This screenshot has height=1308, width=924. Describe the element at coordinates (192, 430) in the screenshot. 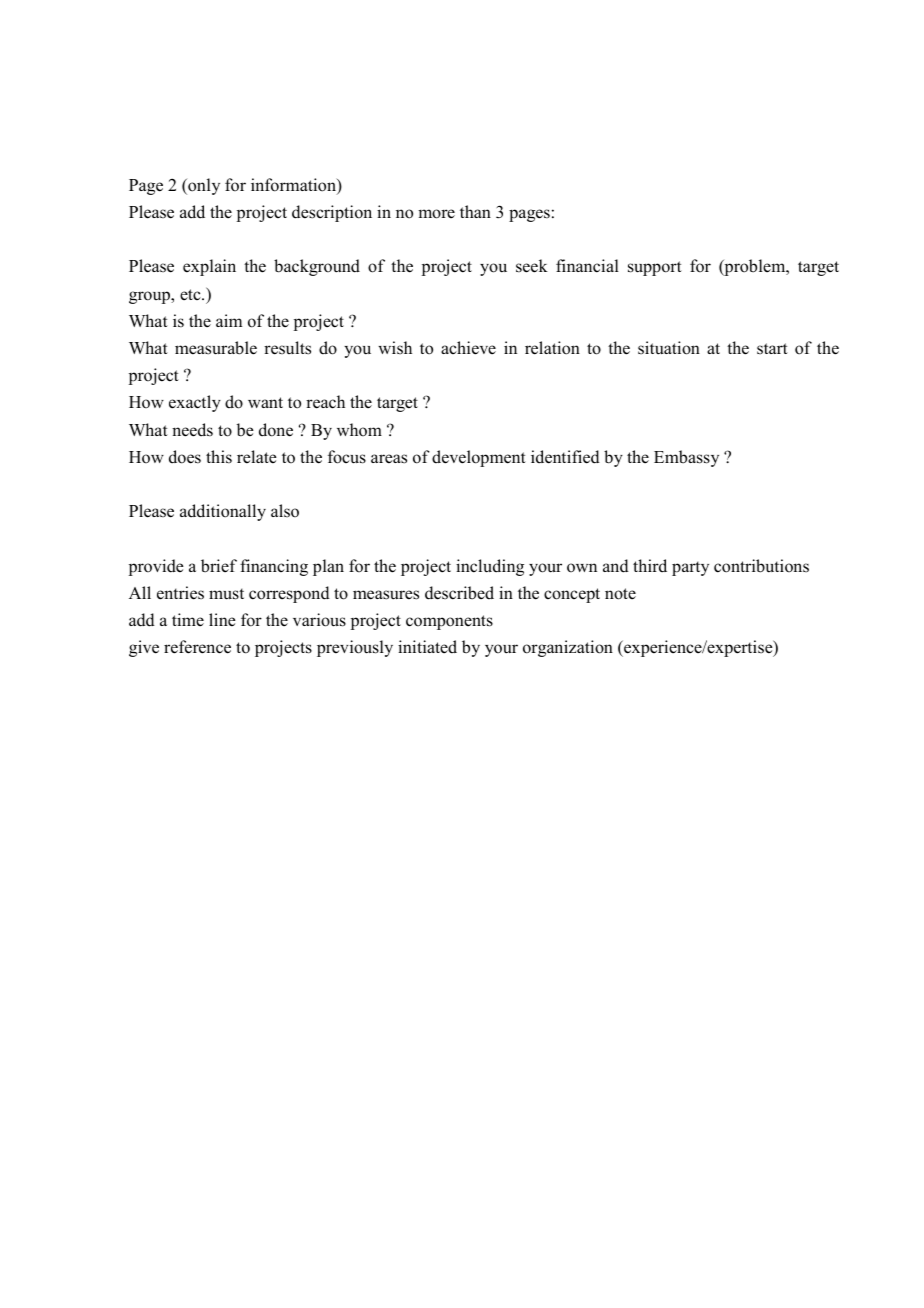

I see `needs` at that location.
